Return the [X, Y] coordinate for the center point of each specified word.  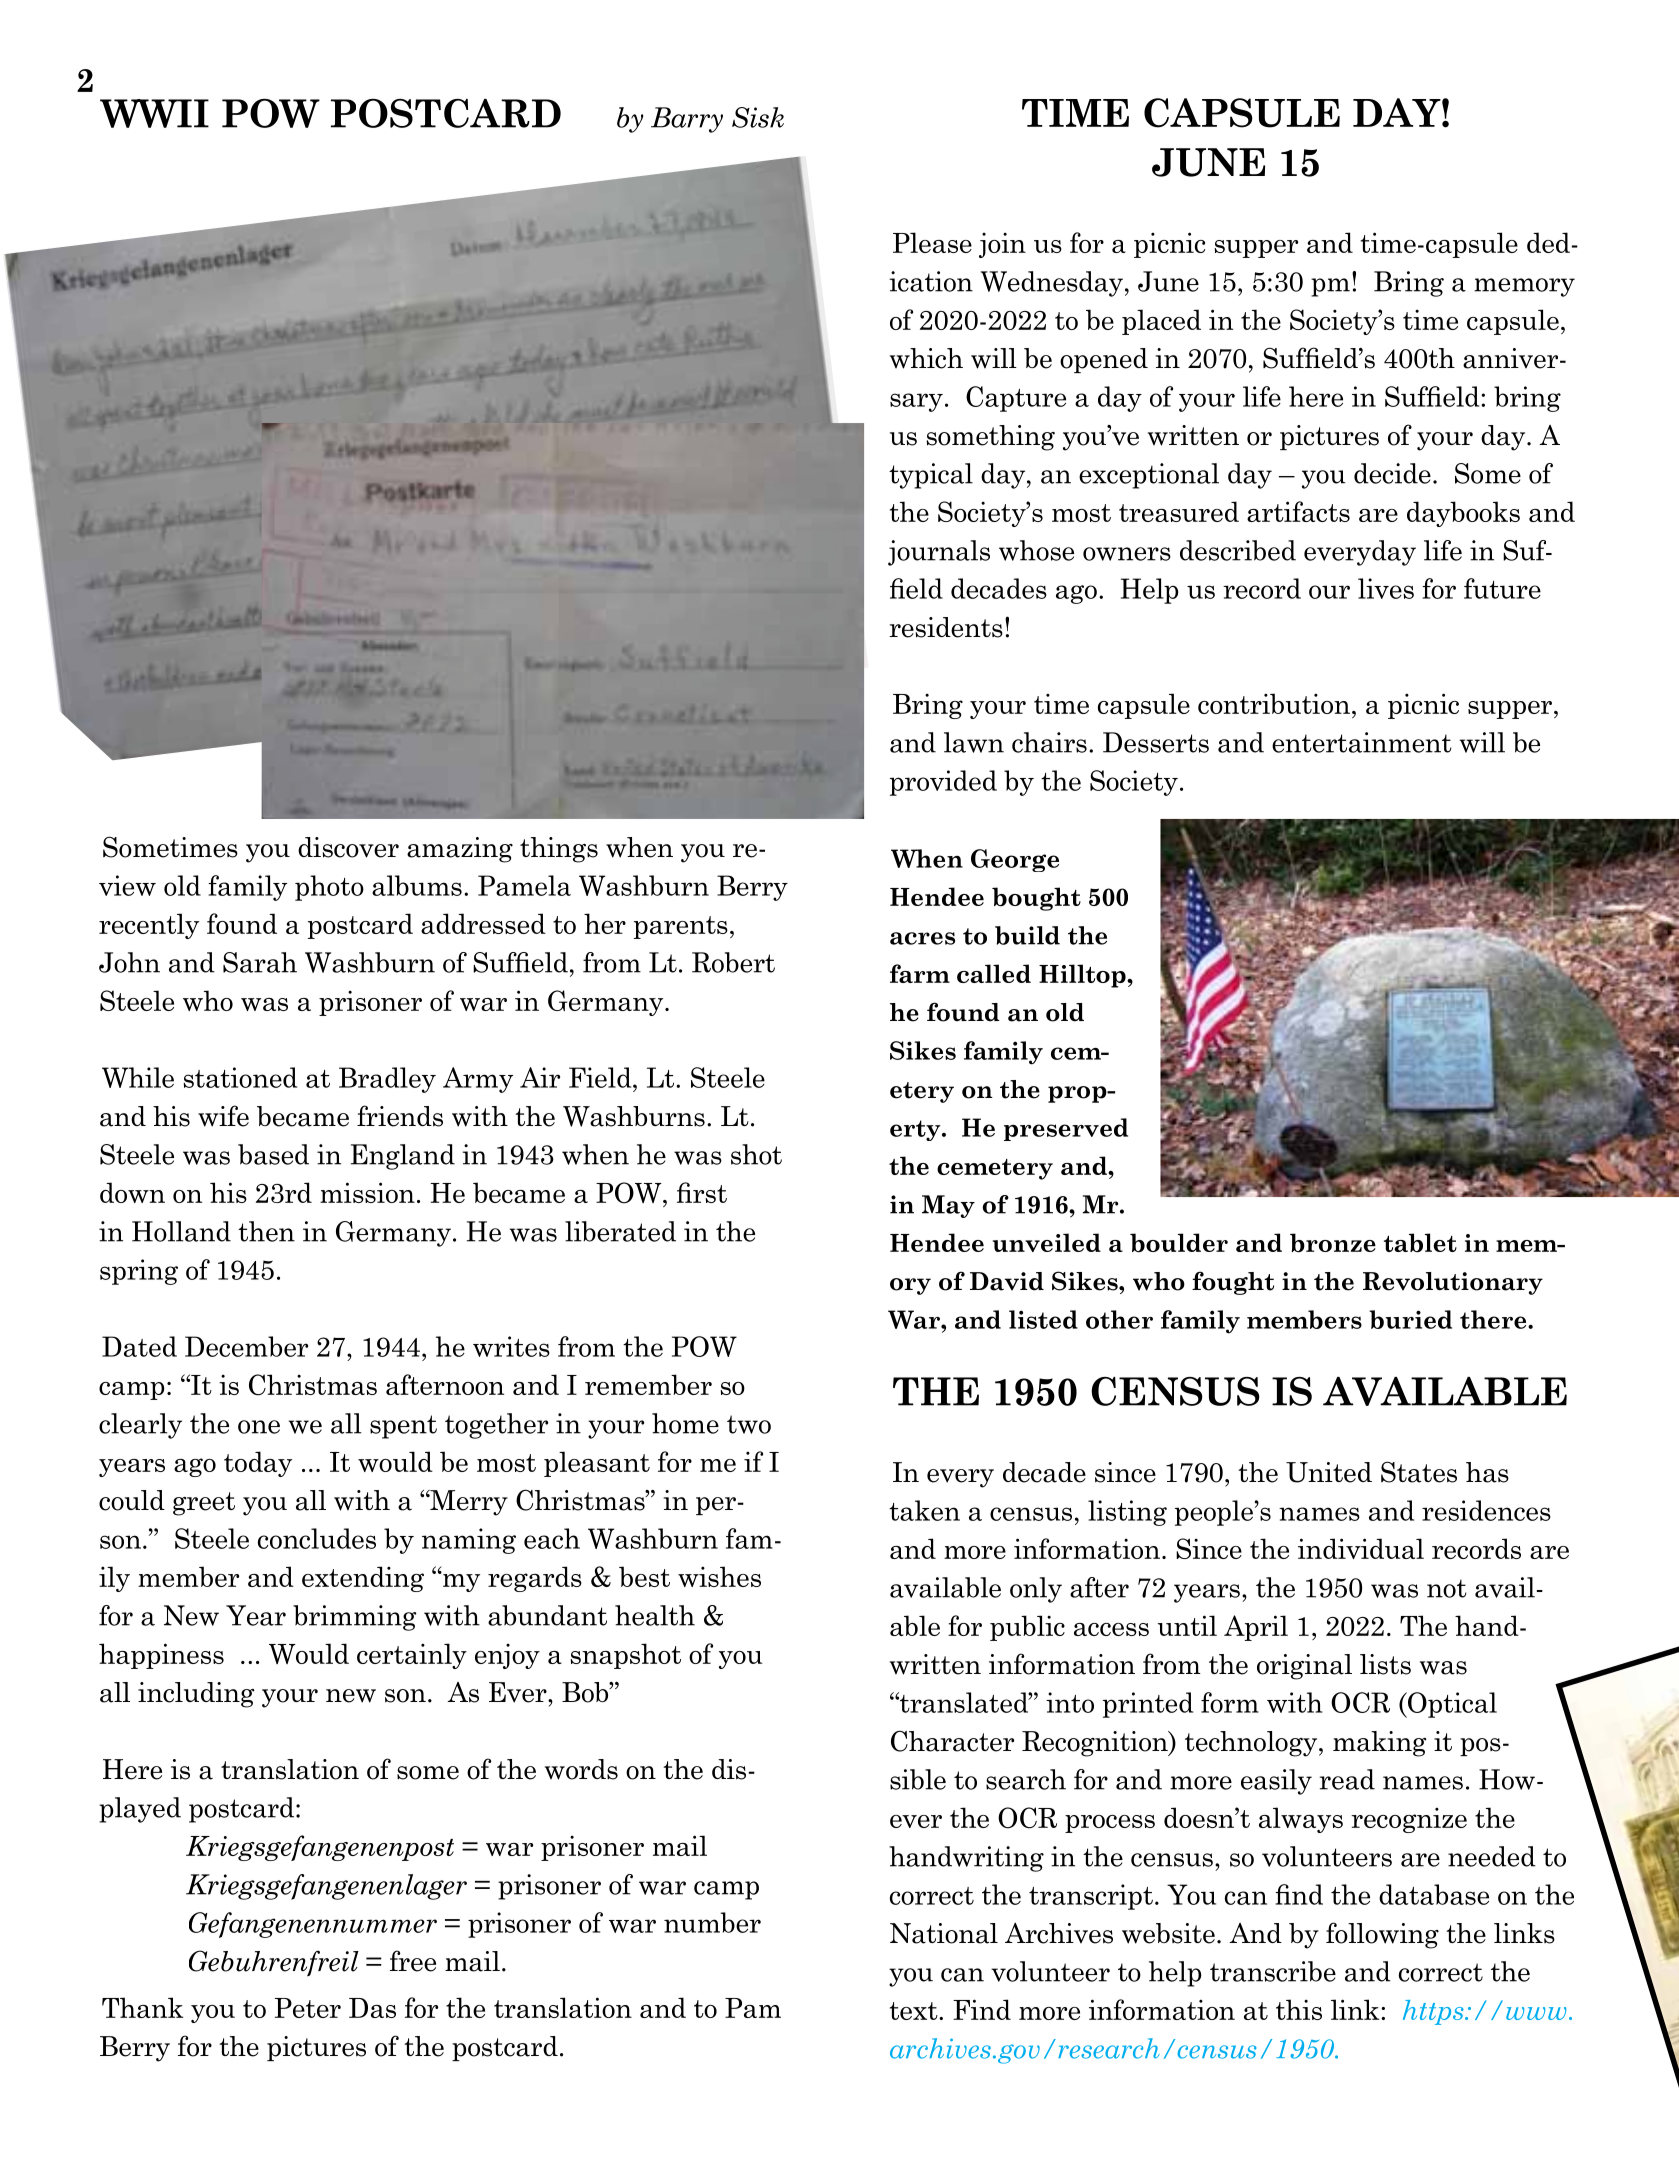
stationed [240, 1077]
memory [1524, 287]
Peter [308, 2008]
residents [946, 627]
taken [924, 1510]
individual [1361, 1548]
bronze [1333, 1243]
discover [348, 847]
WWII [154, 113]
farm [920, 973]
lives [1386, 588]
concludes [317, 1538]
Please [932, 242]
